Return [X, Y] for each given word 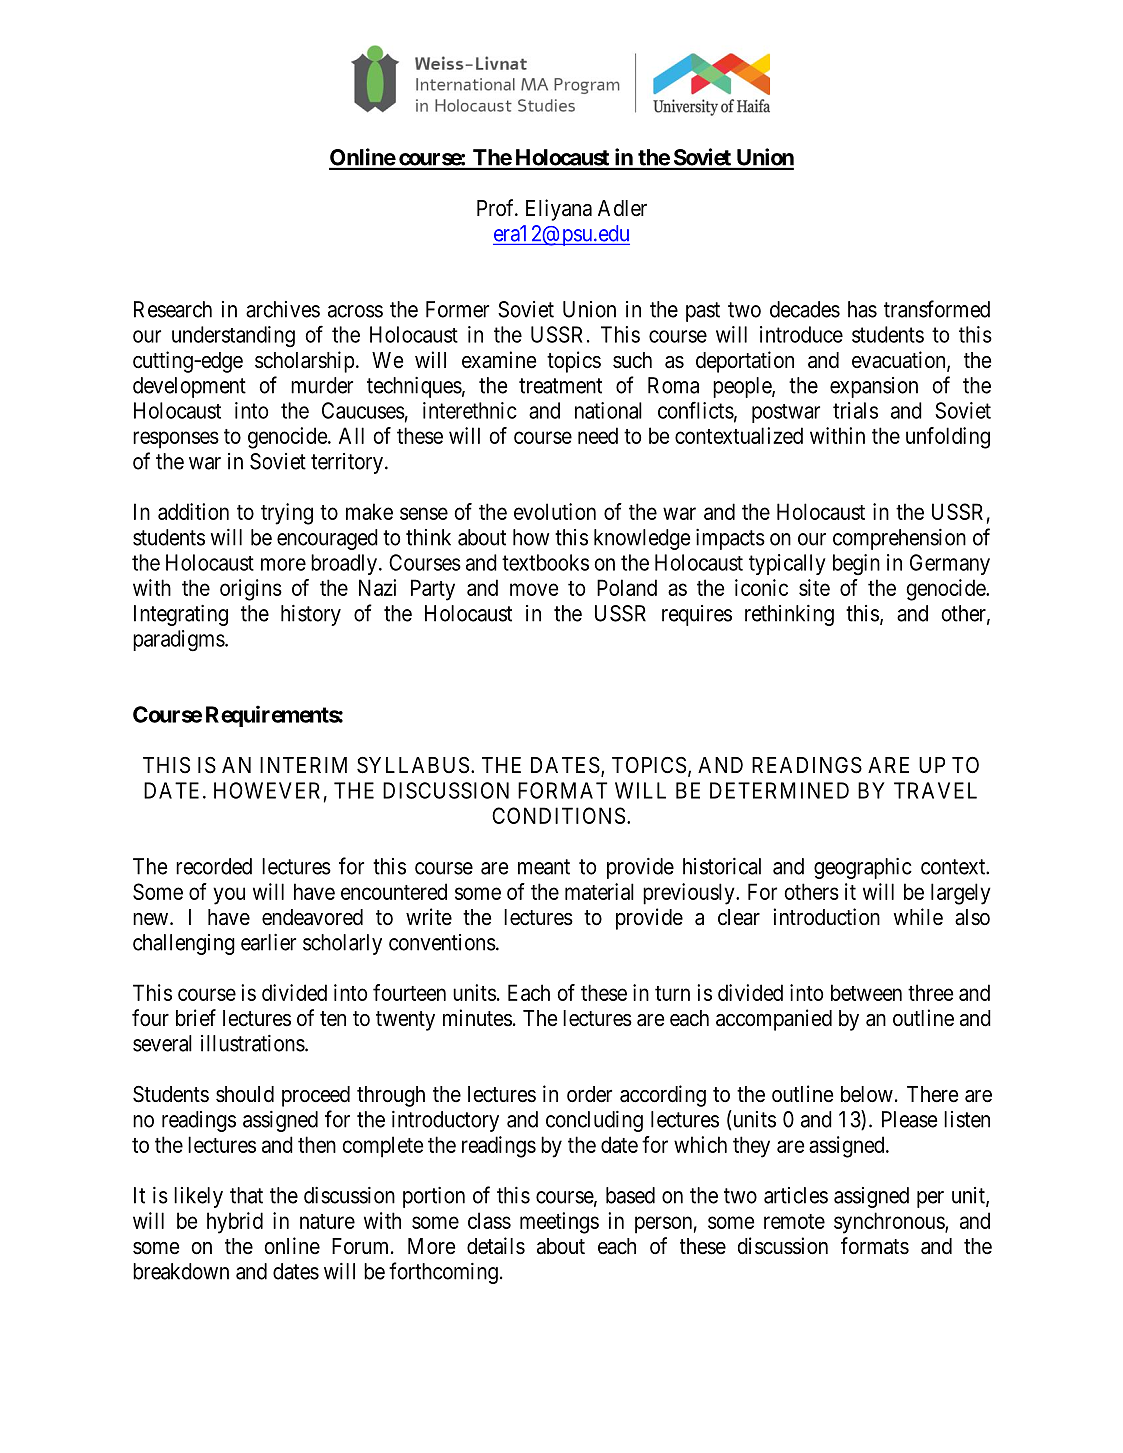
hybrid [235, 1223]
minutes [477, 1018]
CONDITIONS [558, 815]
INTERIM [303, 765]
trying [287, 514]
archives [283, 309]
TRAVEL [935, 790]
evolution [555, 511]
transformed [937, 309]
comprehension [899, 539]
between [866, 992]
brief [196, 1018]
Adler [622, 208]
